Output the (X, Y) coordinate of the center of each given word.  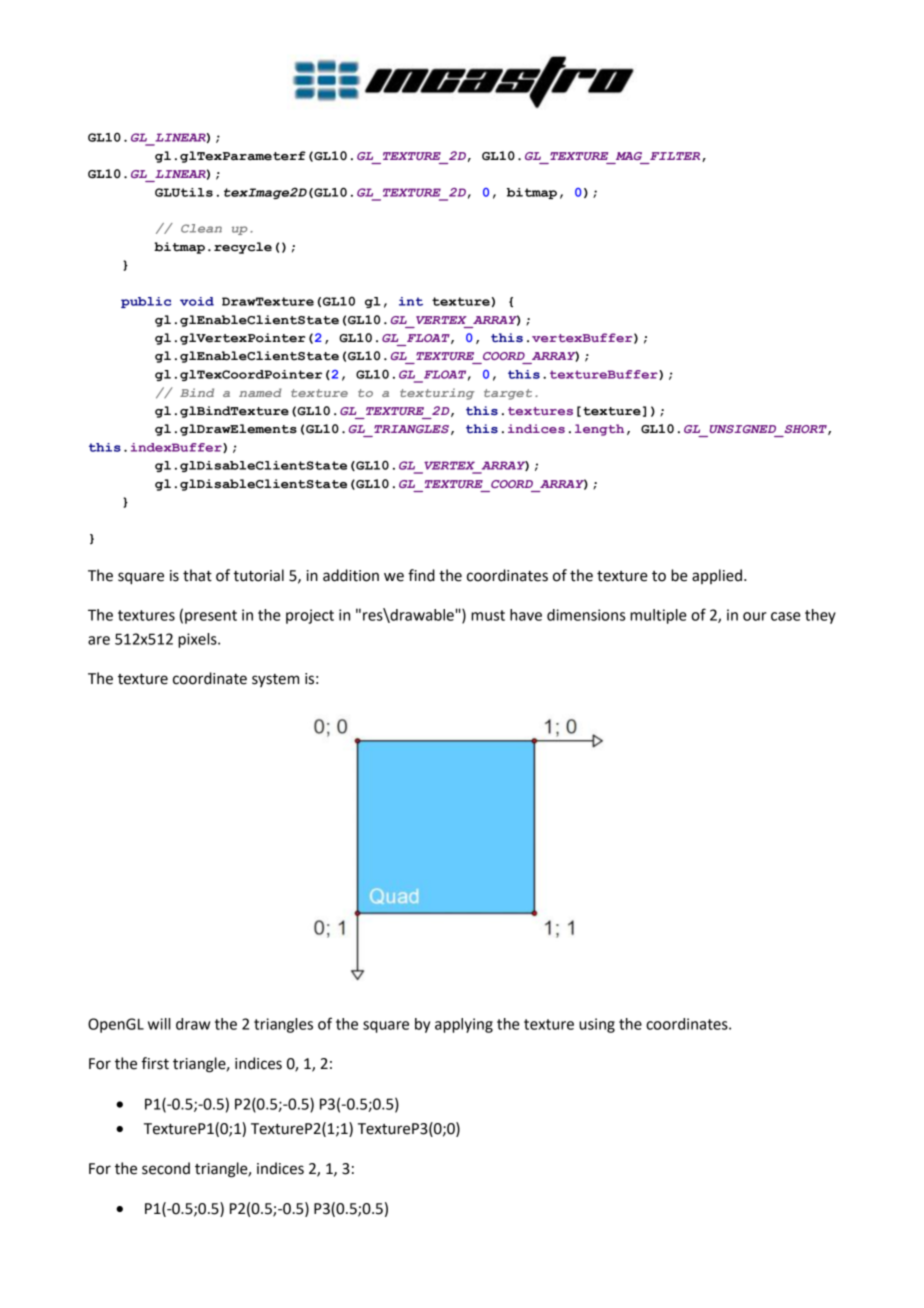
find (421, 575)
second (166, 1168)
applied (718, 576)
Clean (201, 228)
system (275, 680)
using (597, 1025)
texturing (437, 394)
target (508, 394)
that (197, 575)
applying (464, 1025)
